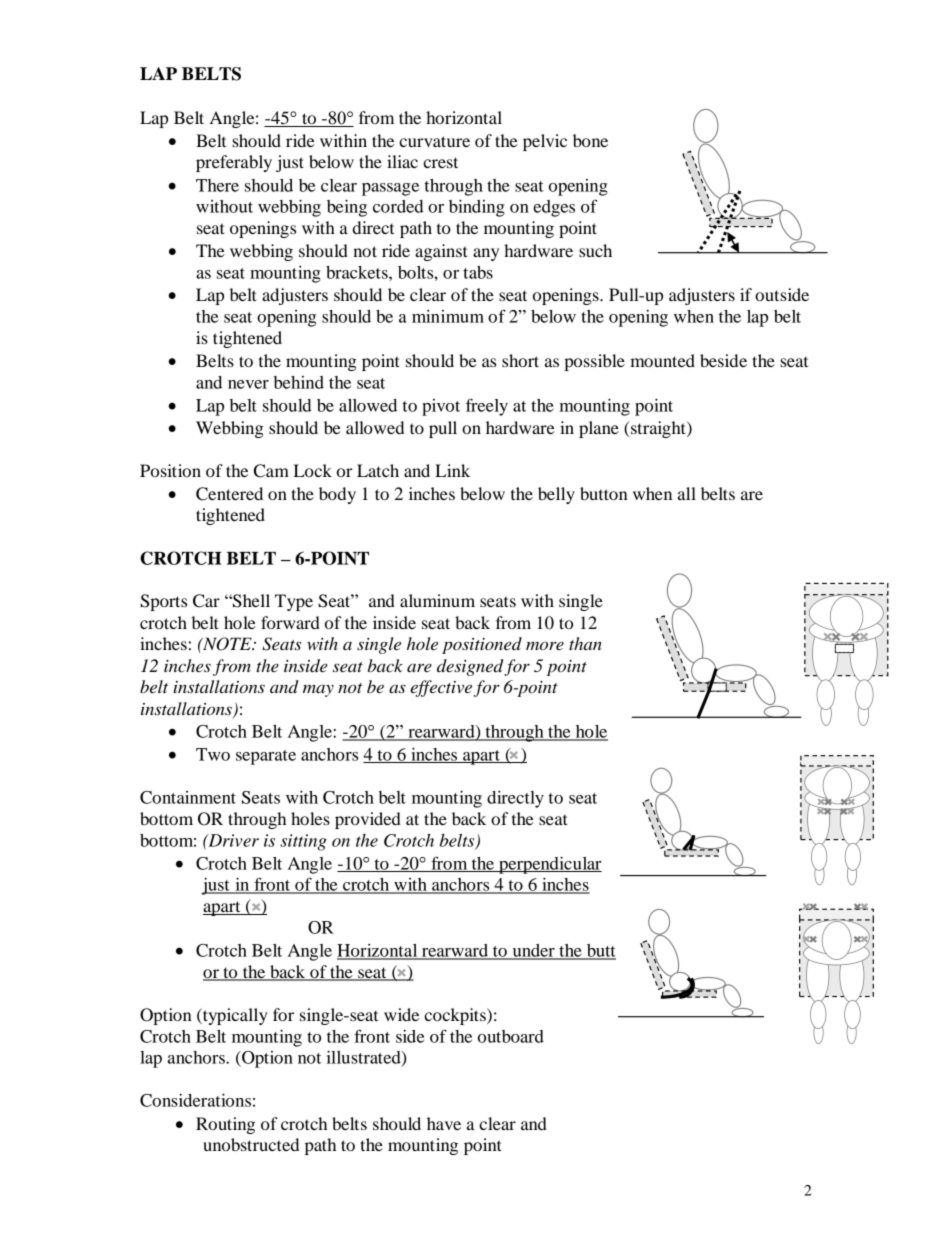 This image has width=952, height=1233. I want to click on than, so click(585, 643).
